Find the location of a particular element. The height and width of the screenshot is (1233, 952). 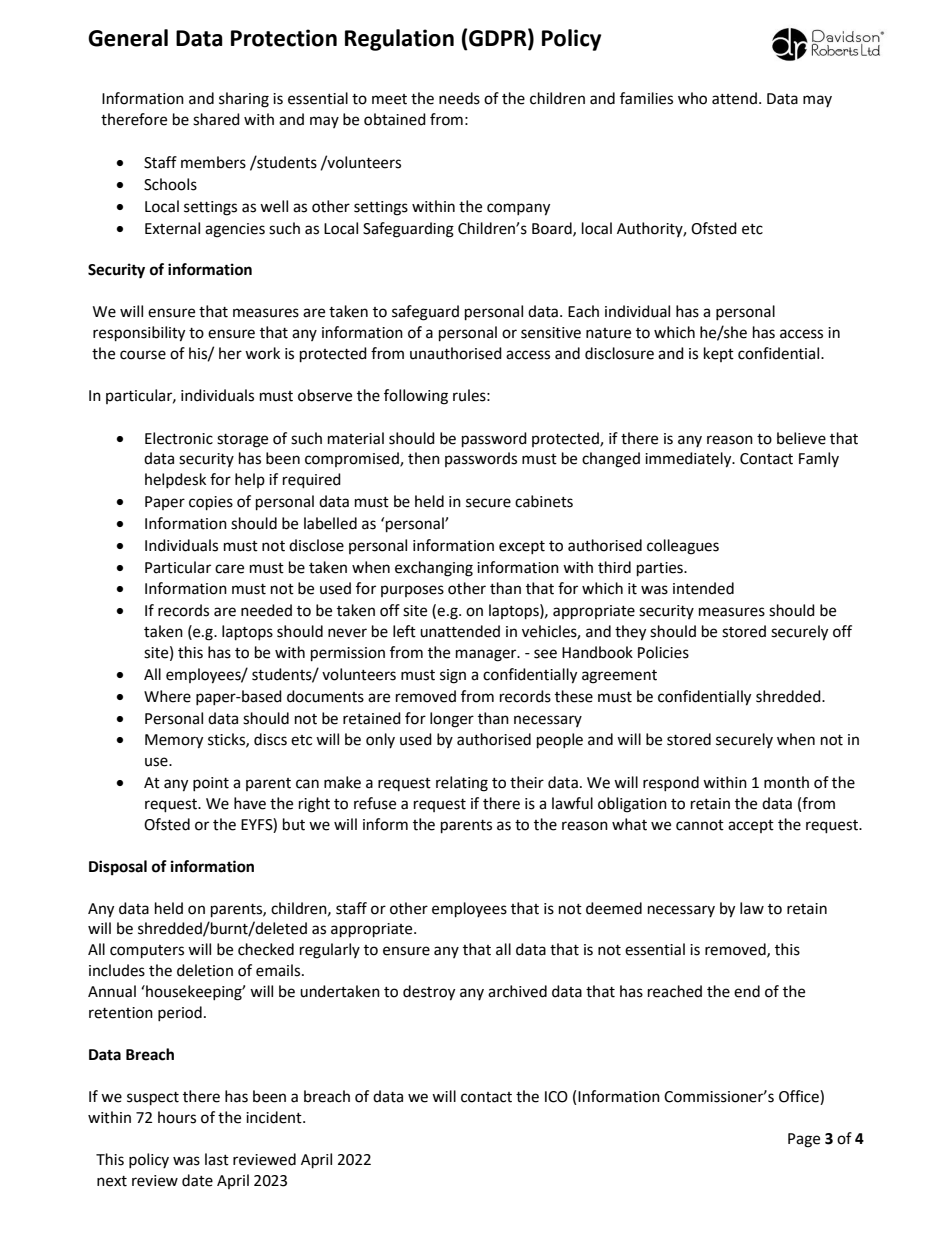

needs is located at coordinates (459, 98).
